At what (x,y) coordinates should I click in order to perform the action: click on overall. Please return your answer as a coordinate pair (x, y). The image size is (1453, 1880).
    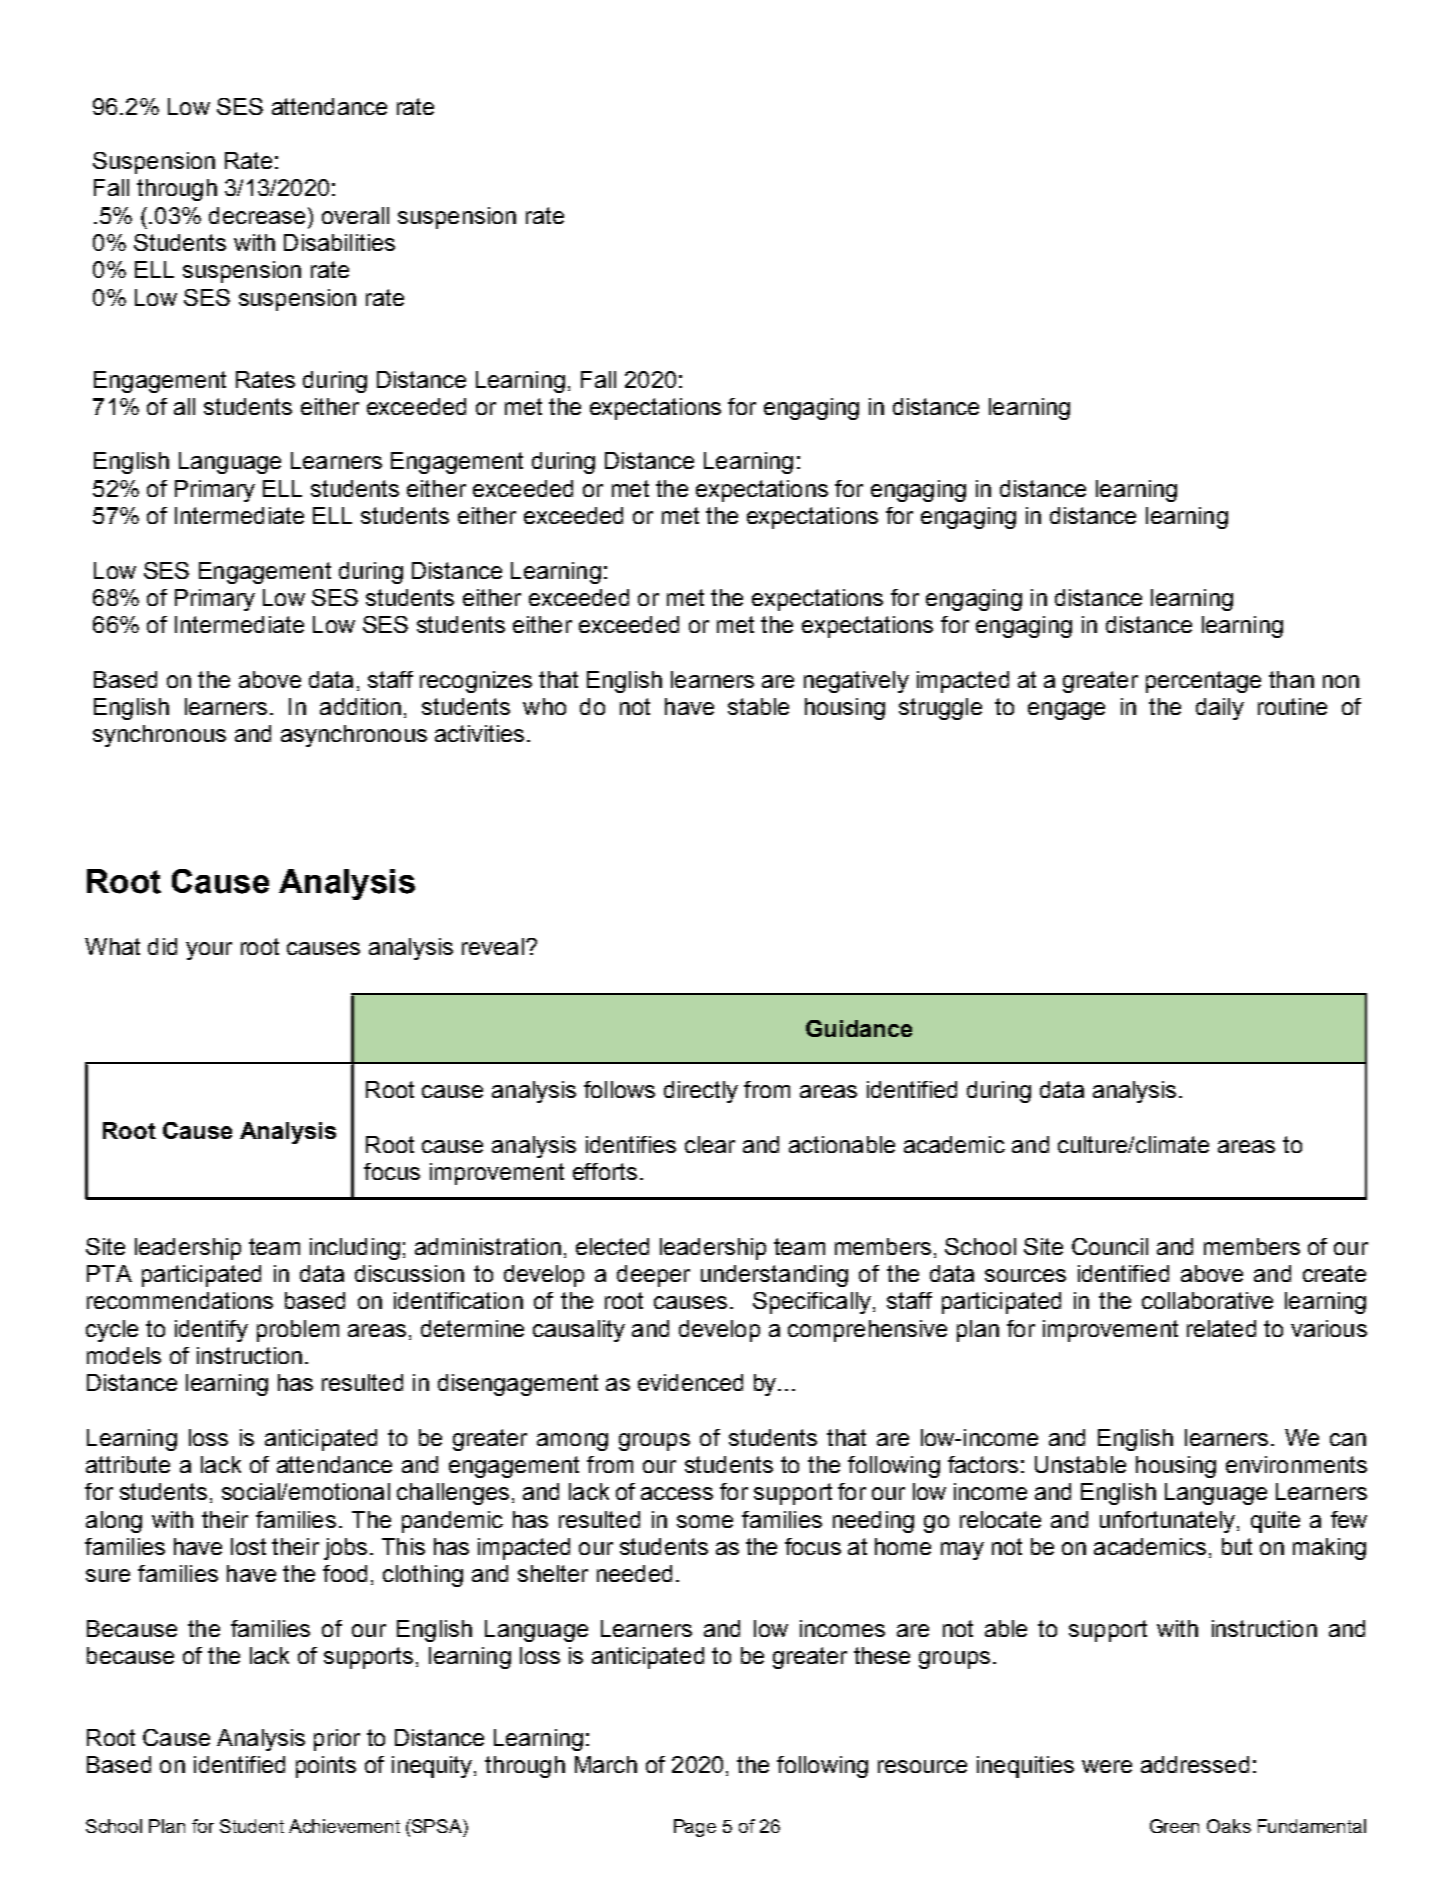
    Looking at the image, I should click on (355, 215).
